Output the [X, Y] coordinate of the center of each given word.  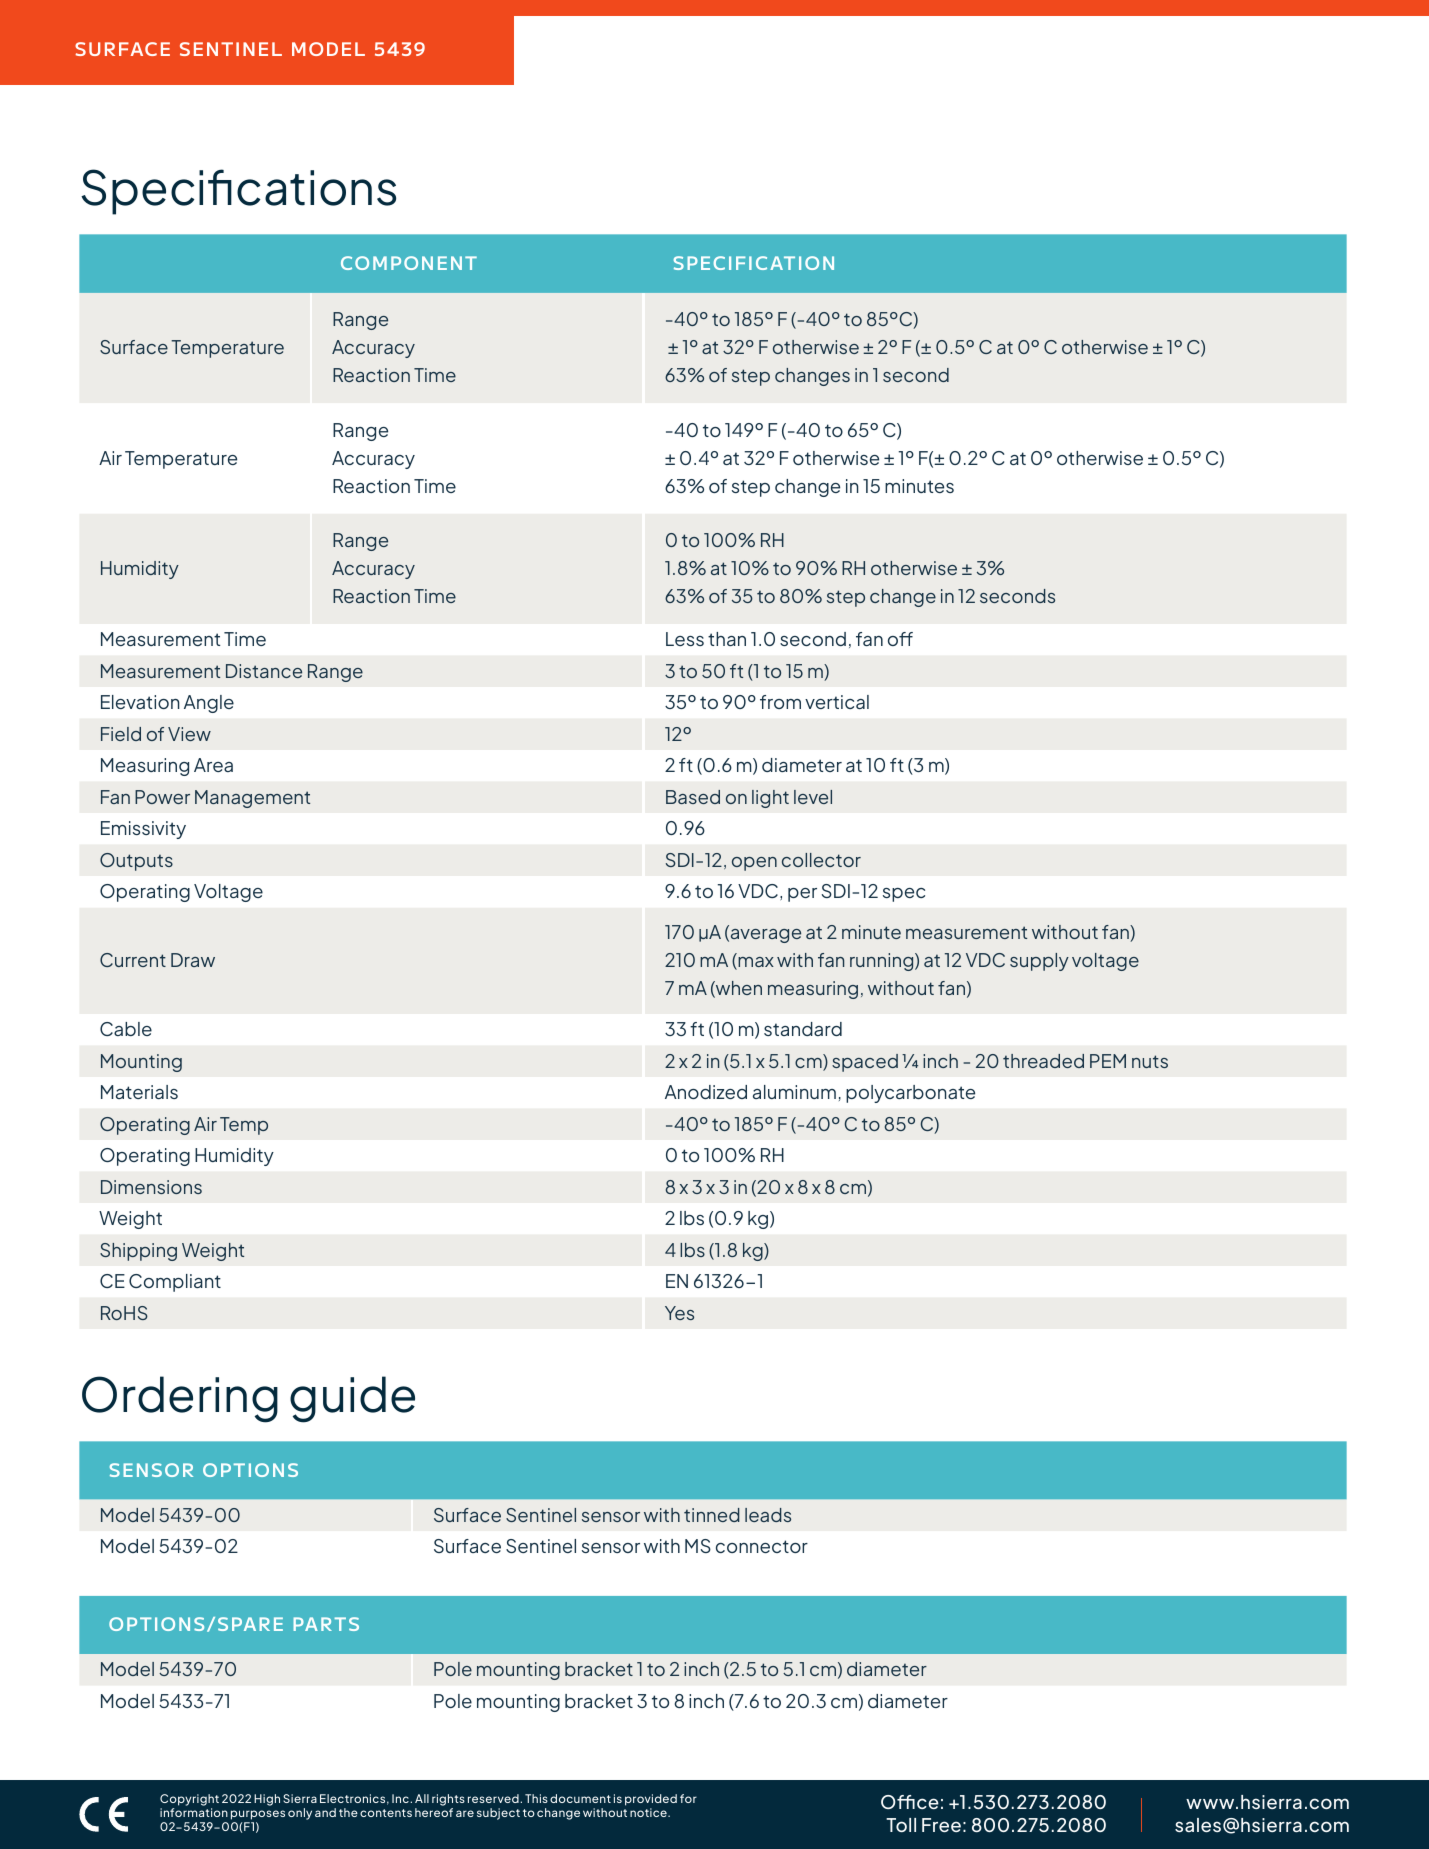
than [727, 639]
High [267, 1800]
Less [685, 639]
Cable [126, 1029]
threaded [1043, 1061]
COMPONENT [409, 263]
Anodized [706, 1092]
